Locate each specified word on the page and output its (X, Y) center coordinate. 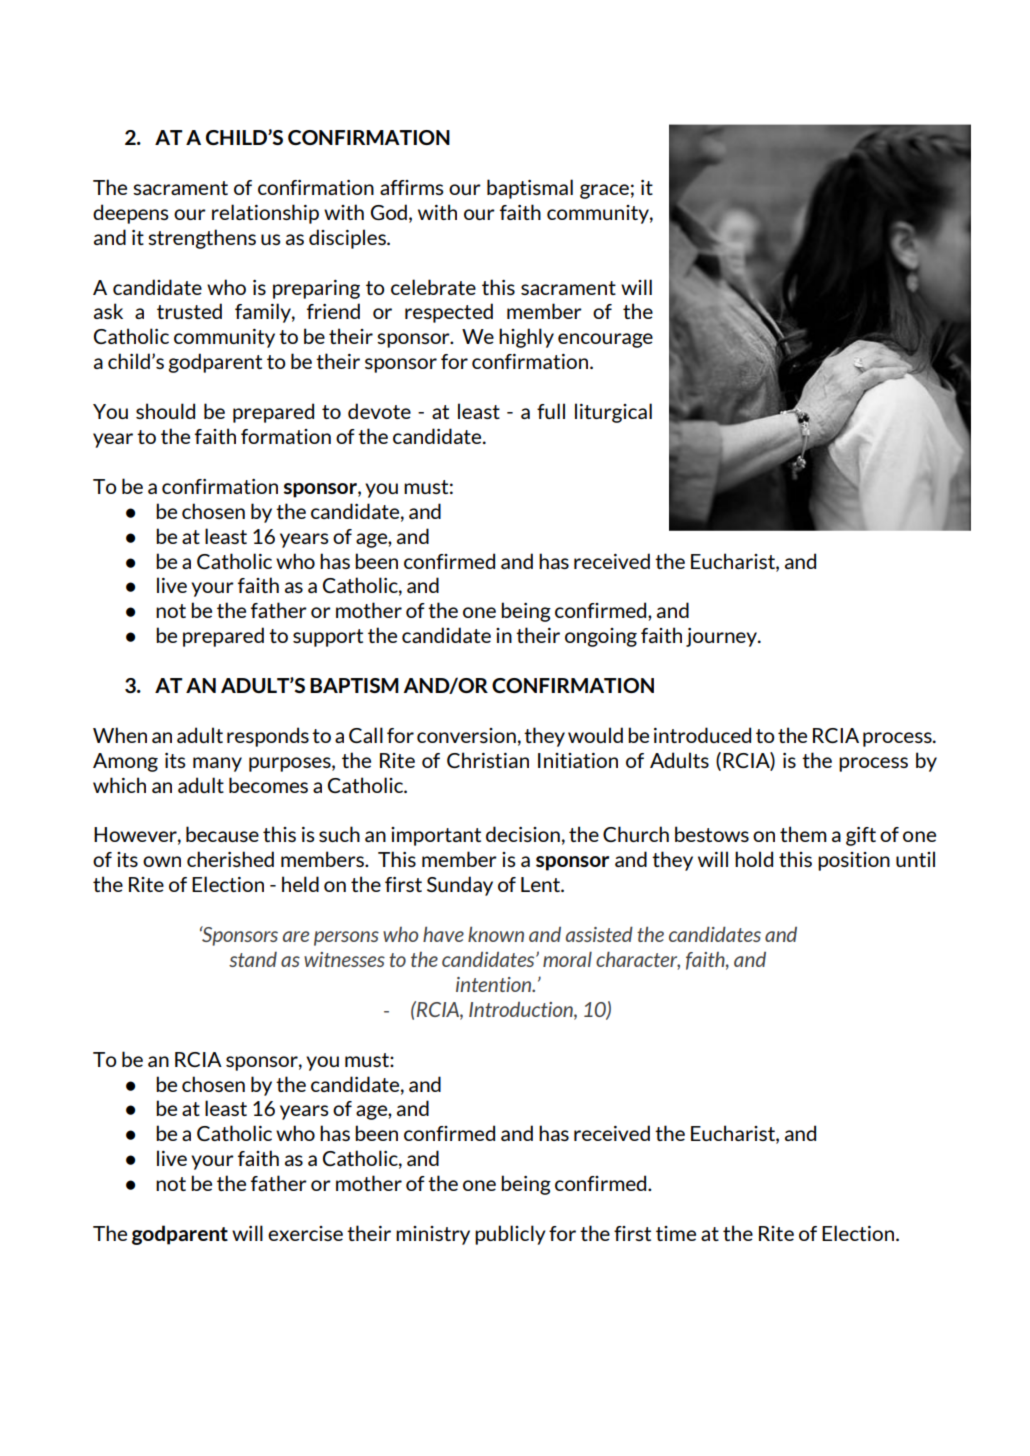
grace (604, 191)
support (328, 638)
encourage (605, 340)
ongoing (601, 637)
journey (722, 637)
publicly (510, 1235)
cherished (230, 859)
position (854, 861)
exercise (305, 1233)
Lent (542, 884)
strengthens (202, 239)
